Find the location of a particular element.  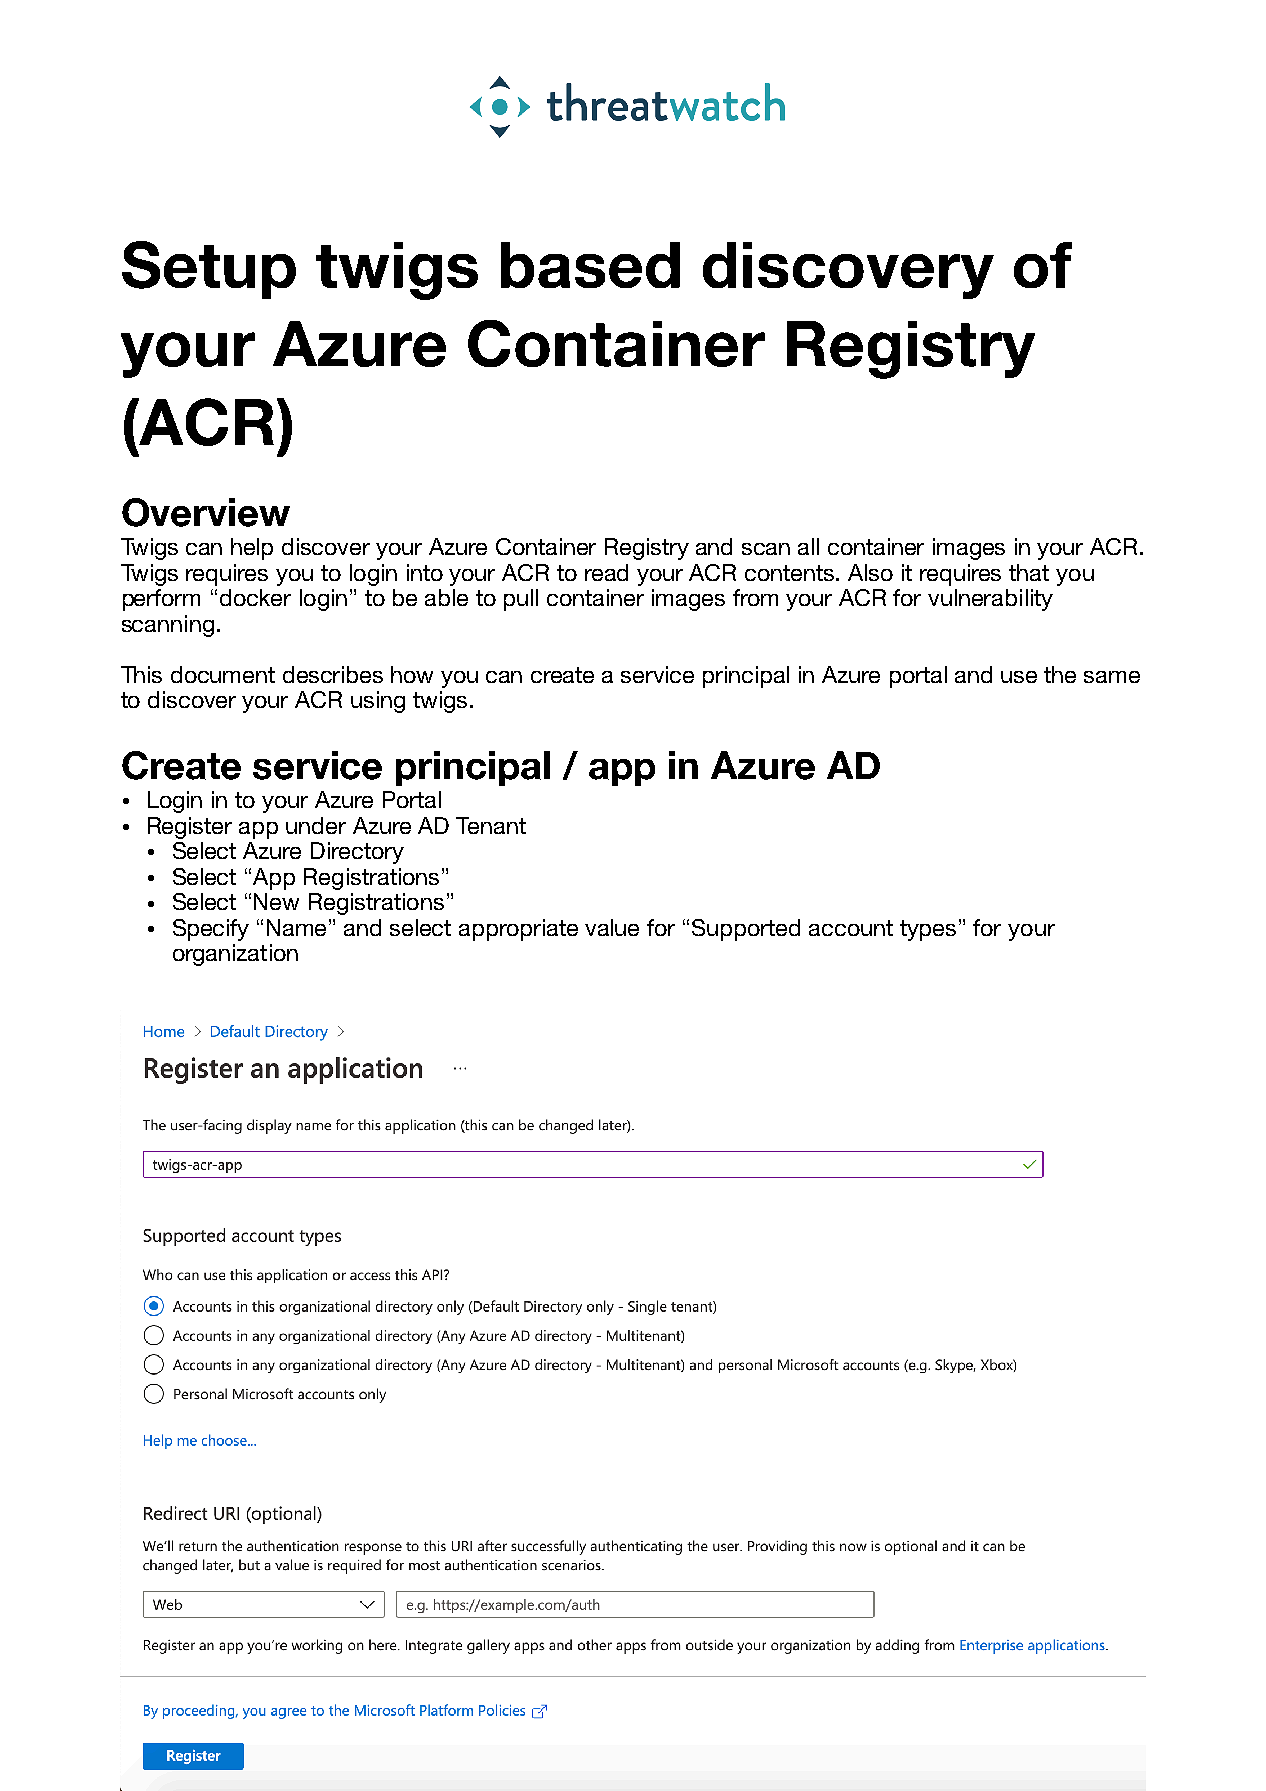

docker is located at coordinates (255, 597).
